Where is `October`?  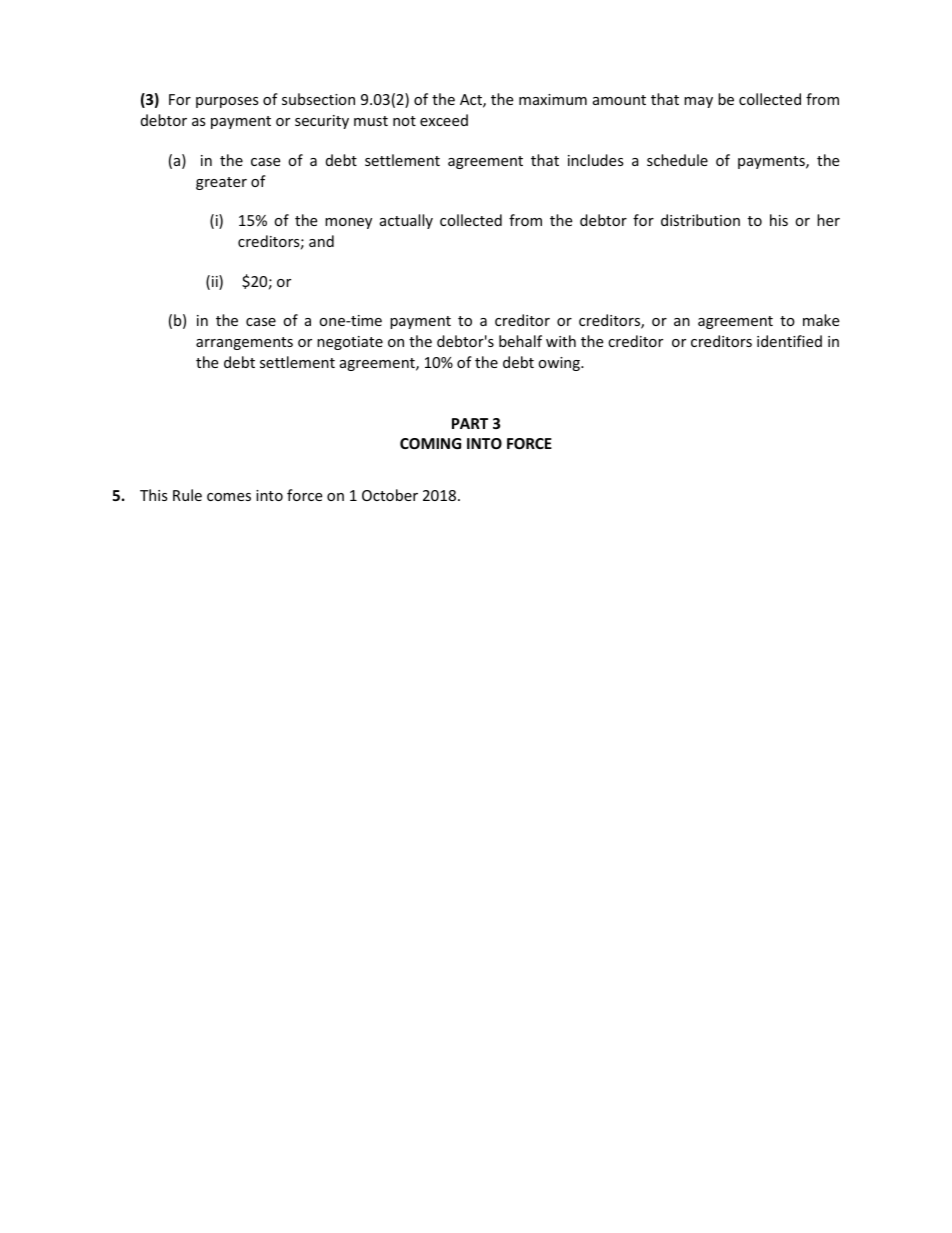 October is located at coordinates (390, 495).
